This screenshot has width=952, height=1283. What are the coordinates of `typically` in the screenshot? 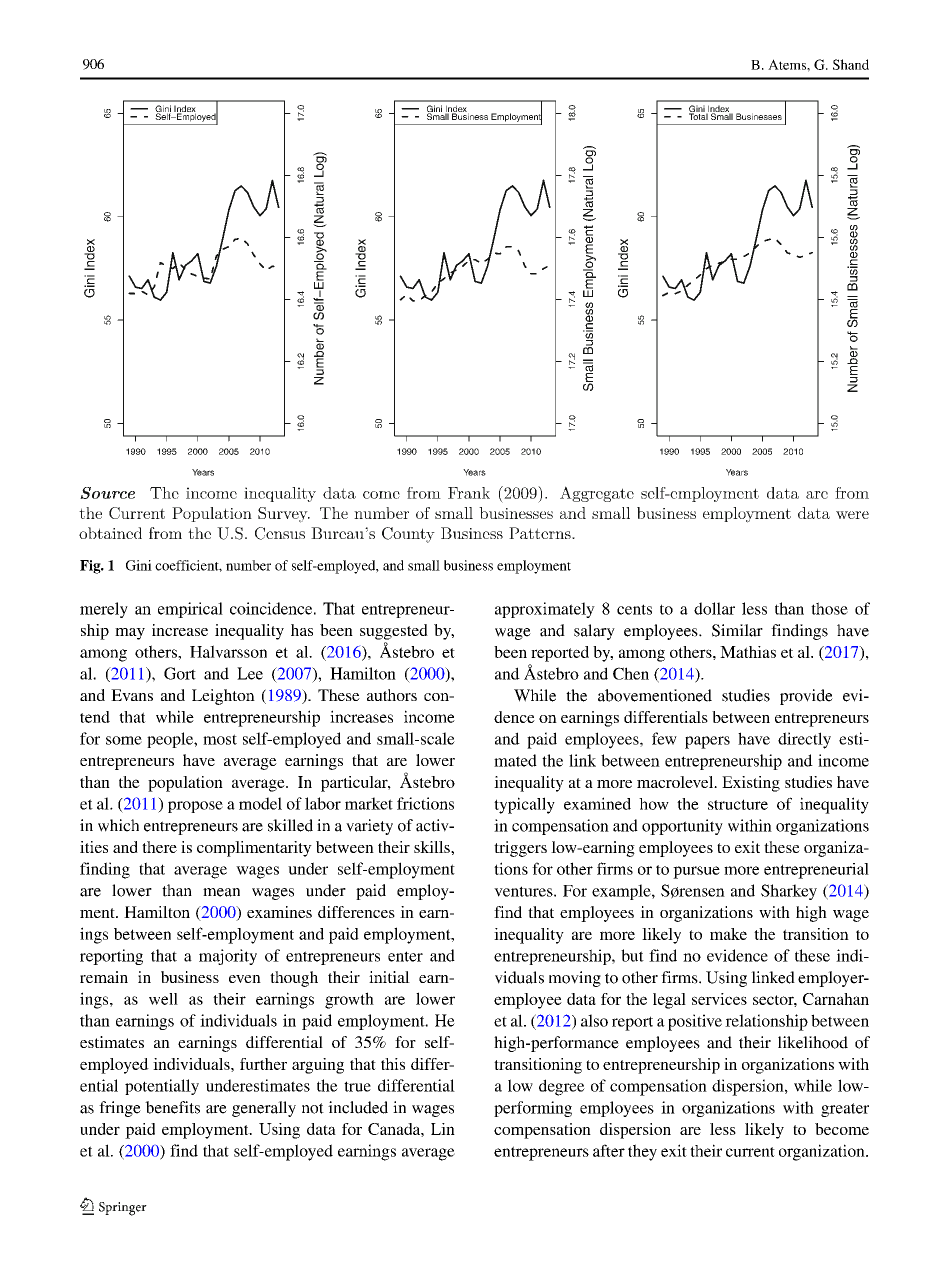 It's located at (524, 805).
